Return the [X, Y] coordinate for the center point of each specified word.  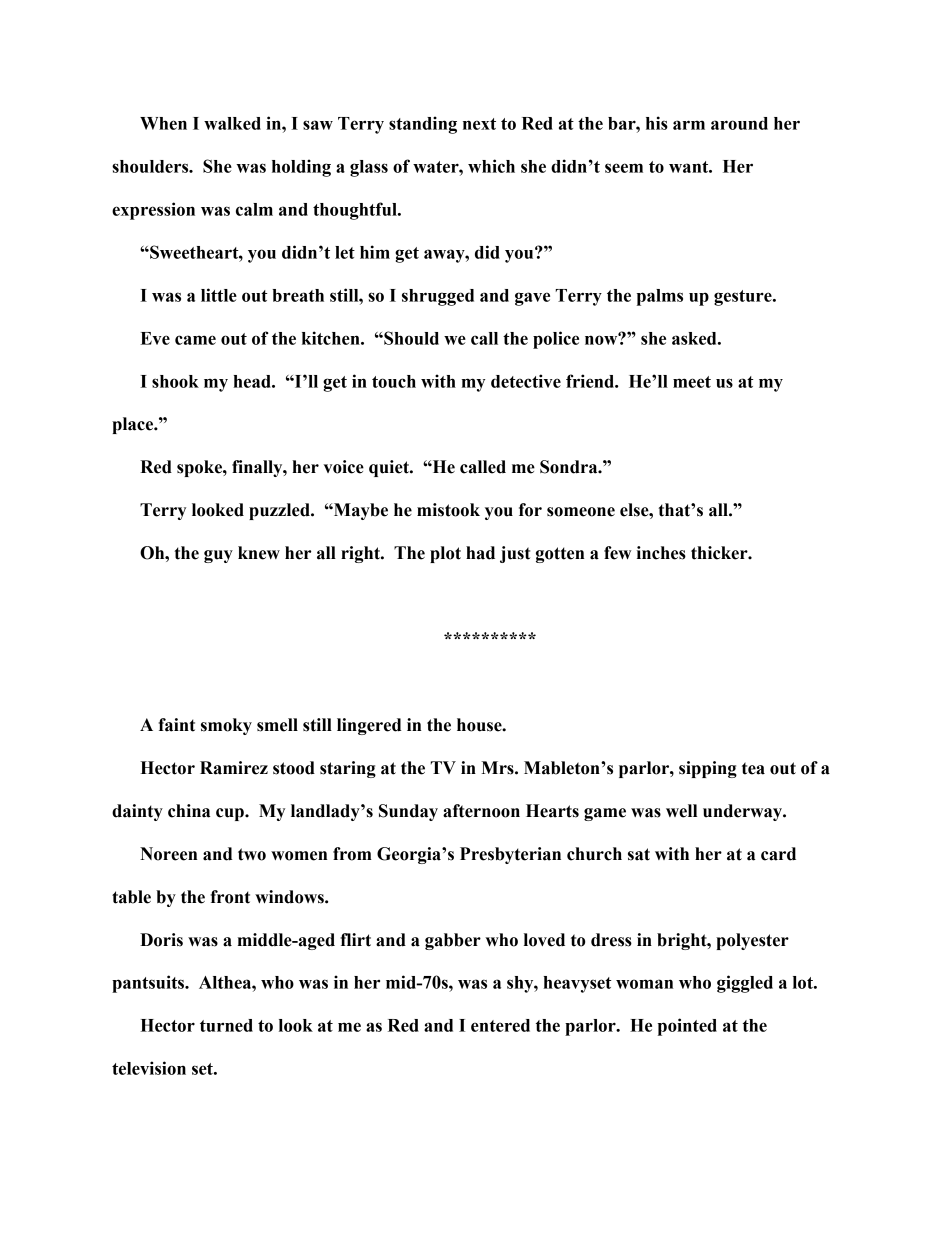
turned [226, 1025]
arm [689, 125]
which [491, 166]
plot [445, 554]
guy [218, 556]
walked [232, 123]
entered [500, 1025]
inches [661, 553]
